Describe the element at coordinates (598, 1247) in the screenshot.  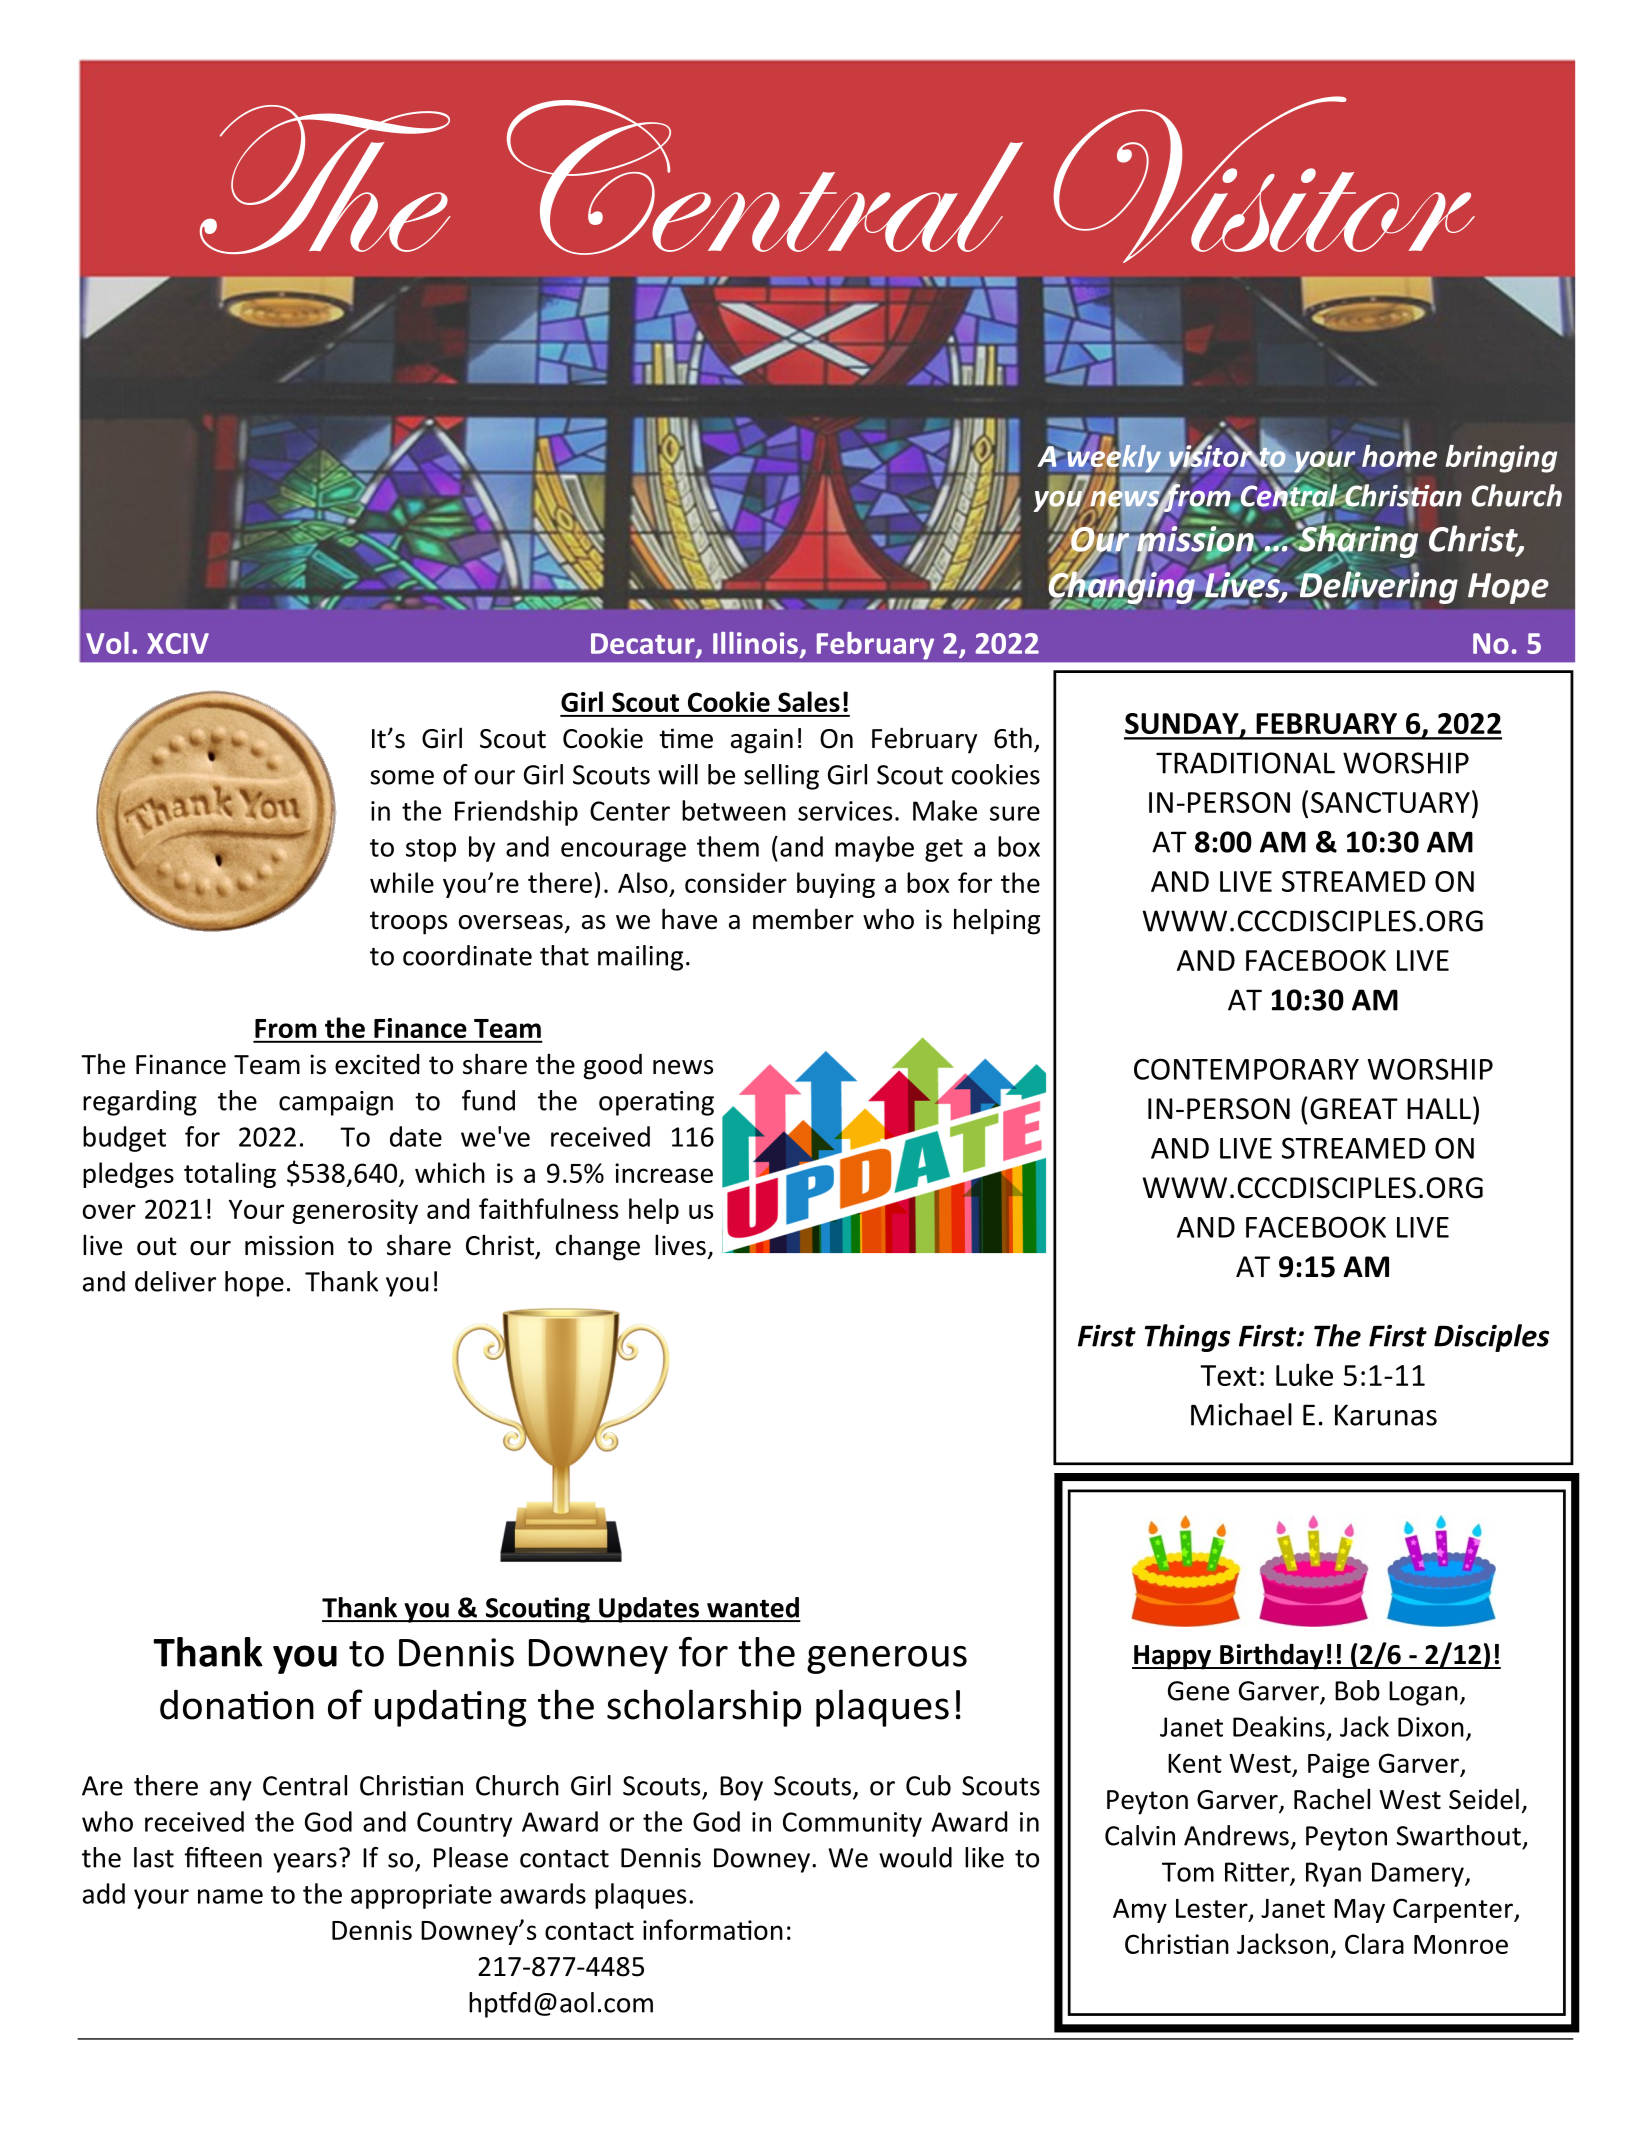
I see `change` at that location.
